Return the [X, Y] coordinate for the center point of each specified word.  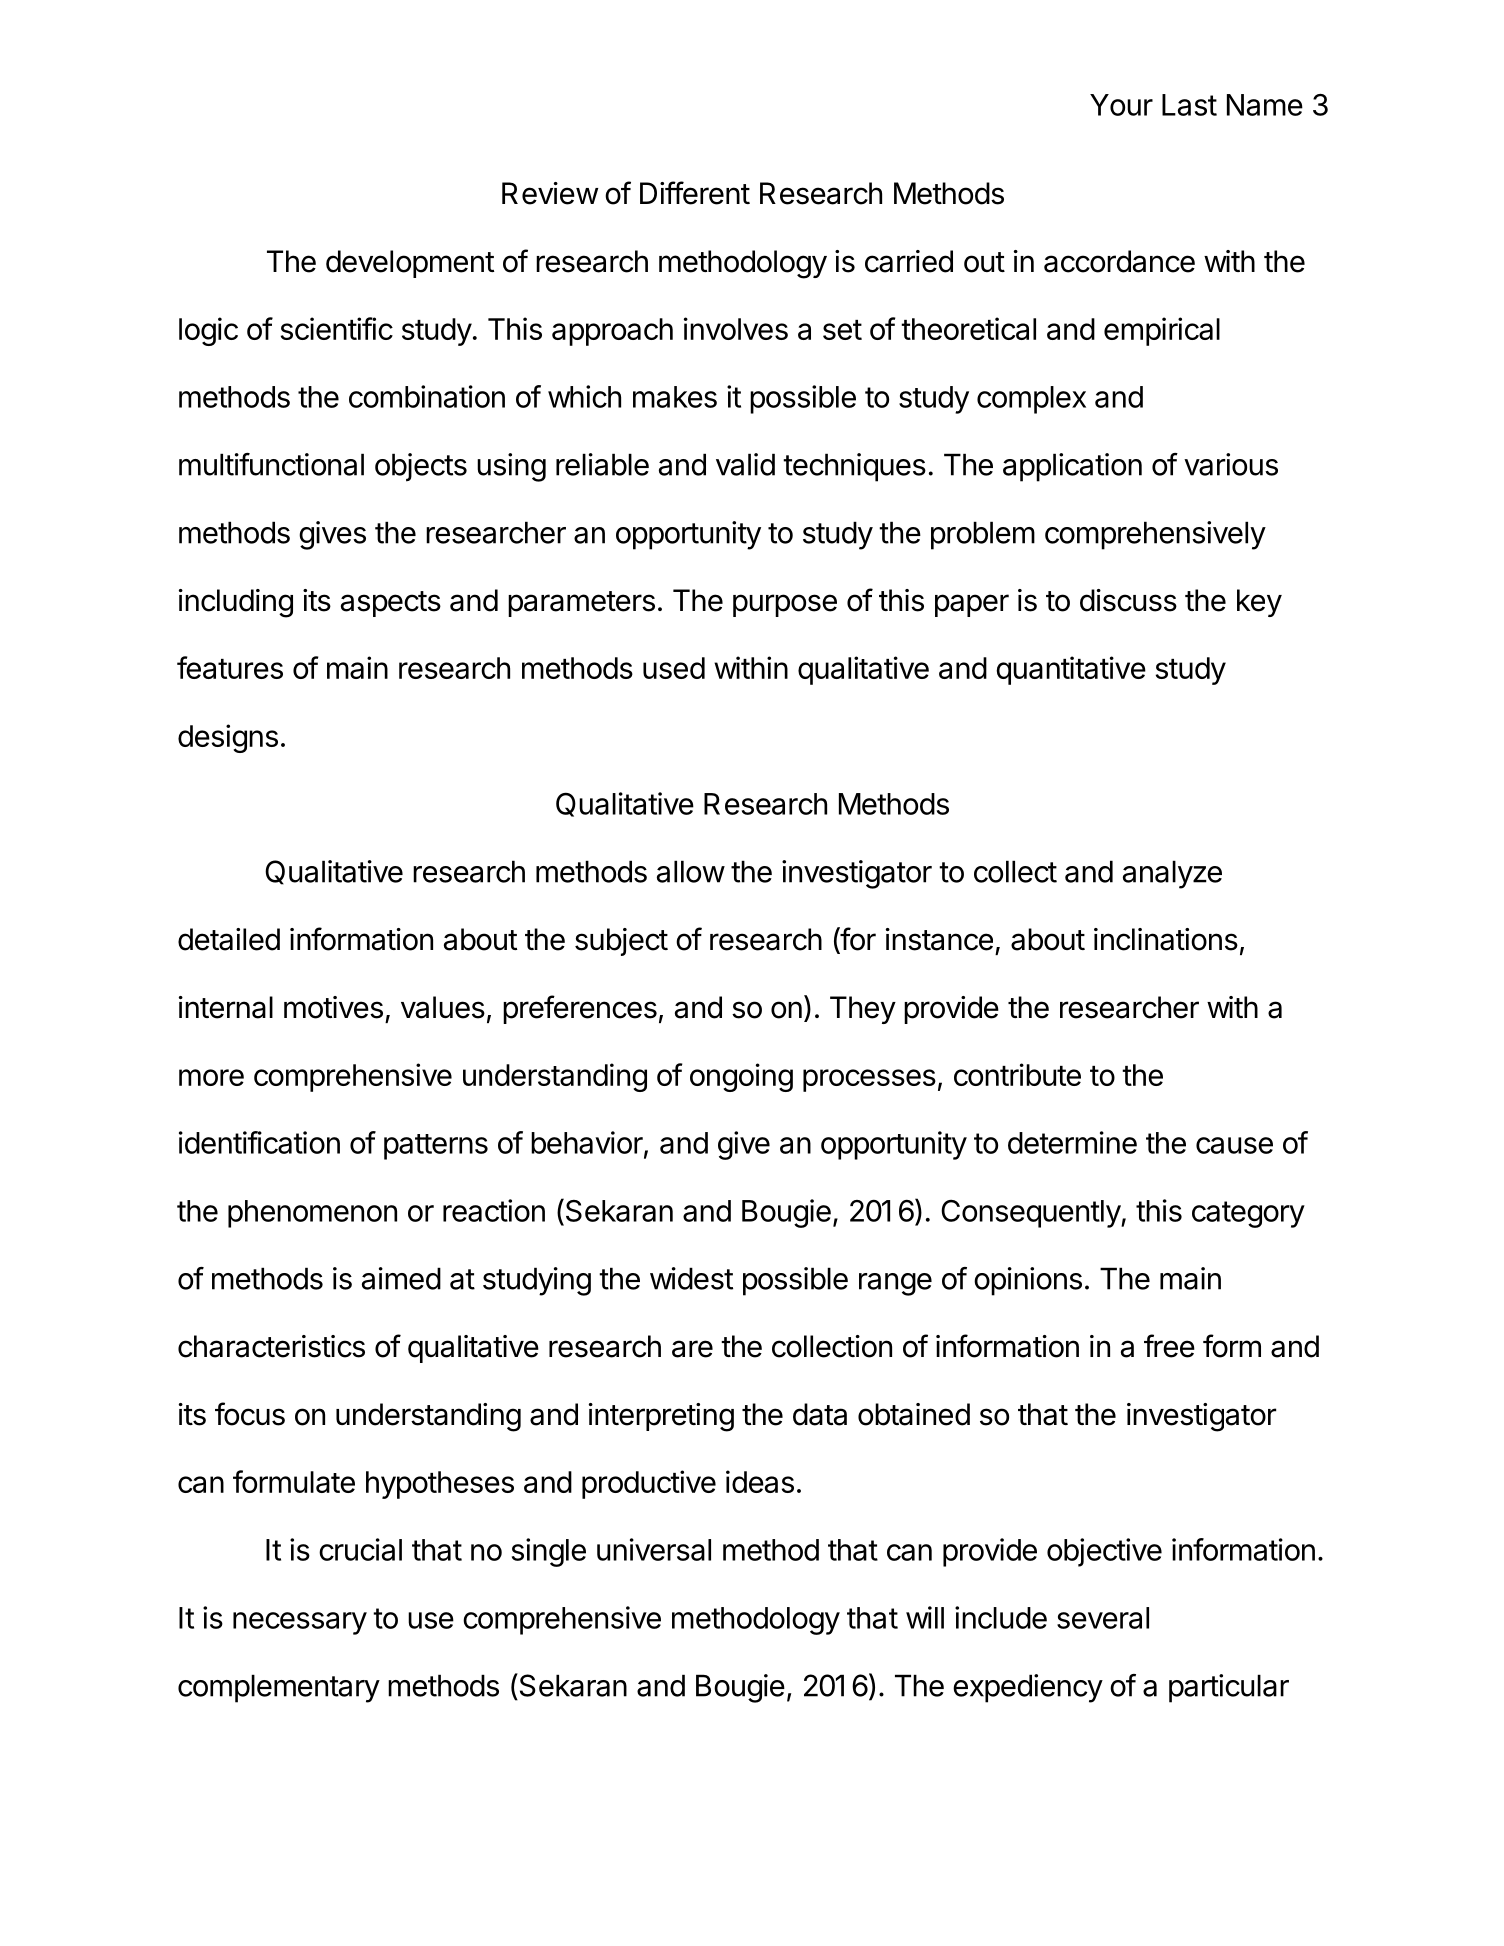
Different [695, 193]
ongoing [741, 1077]
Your [1121, 105]
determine [1072, 1142]
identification [259, 1142]
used [674, 668]
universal [654, 1549]
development [410, 264]
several [1103, 1618]
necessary [300, 1623]
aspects [391, 604]
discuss [1128, 600]
